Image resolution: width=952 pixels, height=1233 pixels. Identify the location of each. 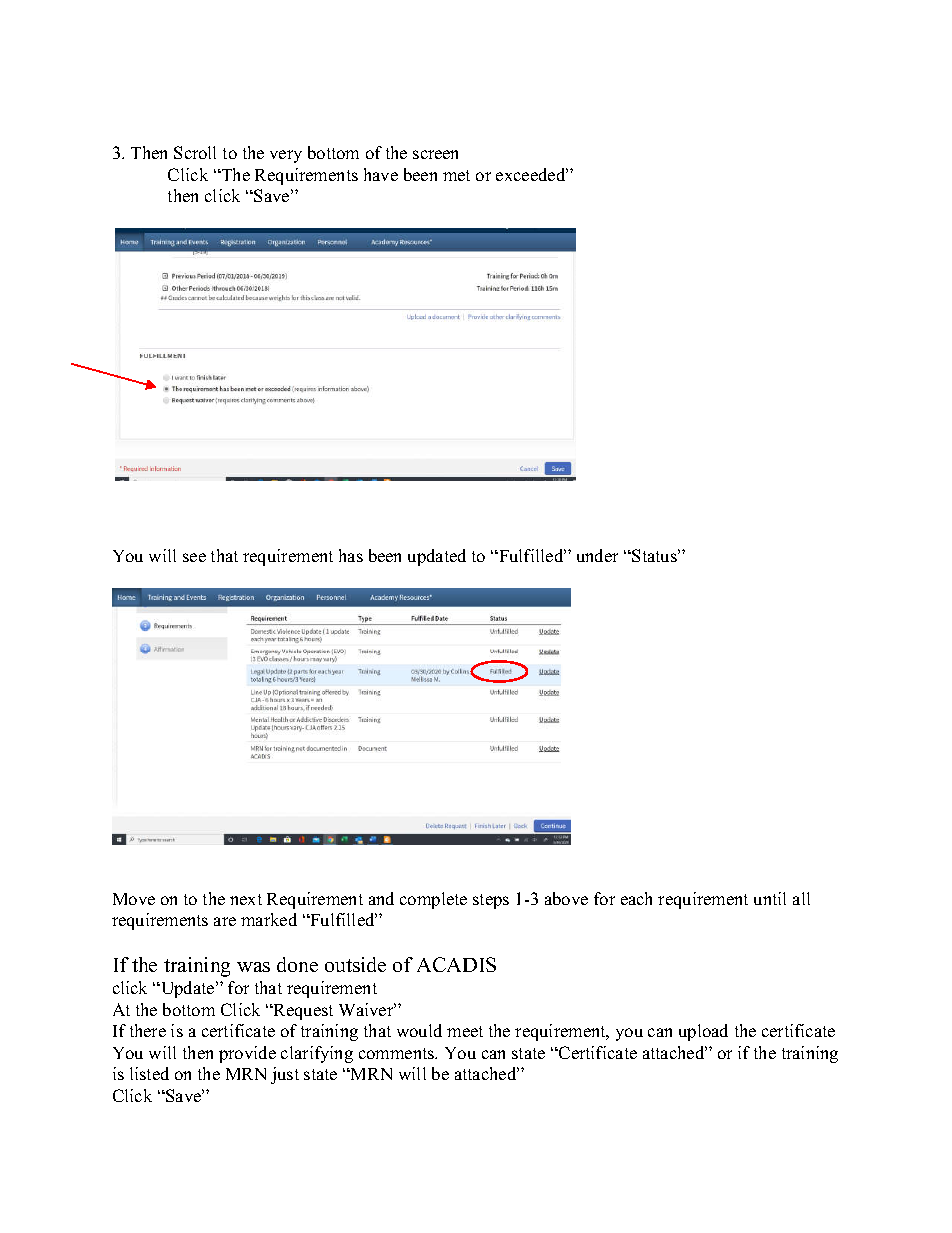
(636, 898).
